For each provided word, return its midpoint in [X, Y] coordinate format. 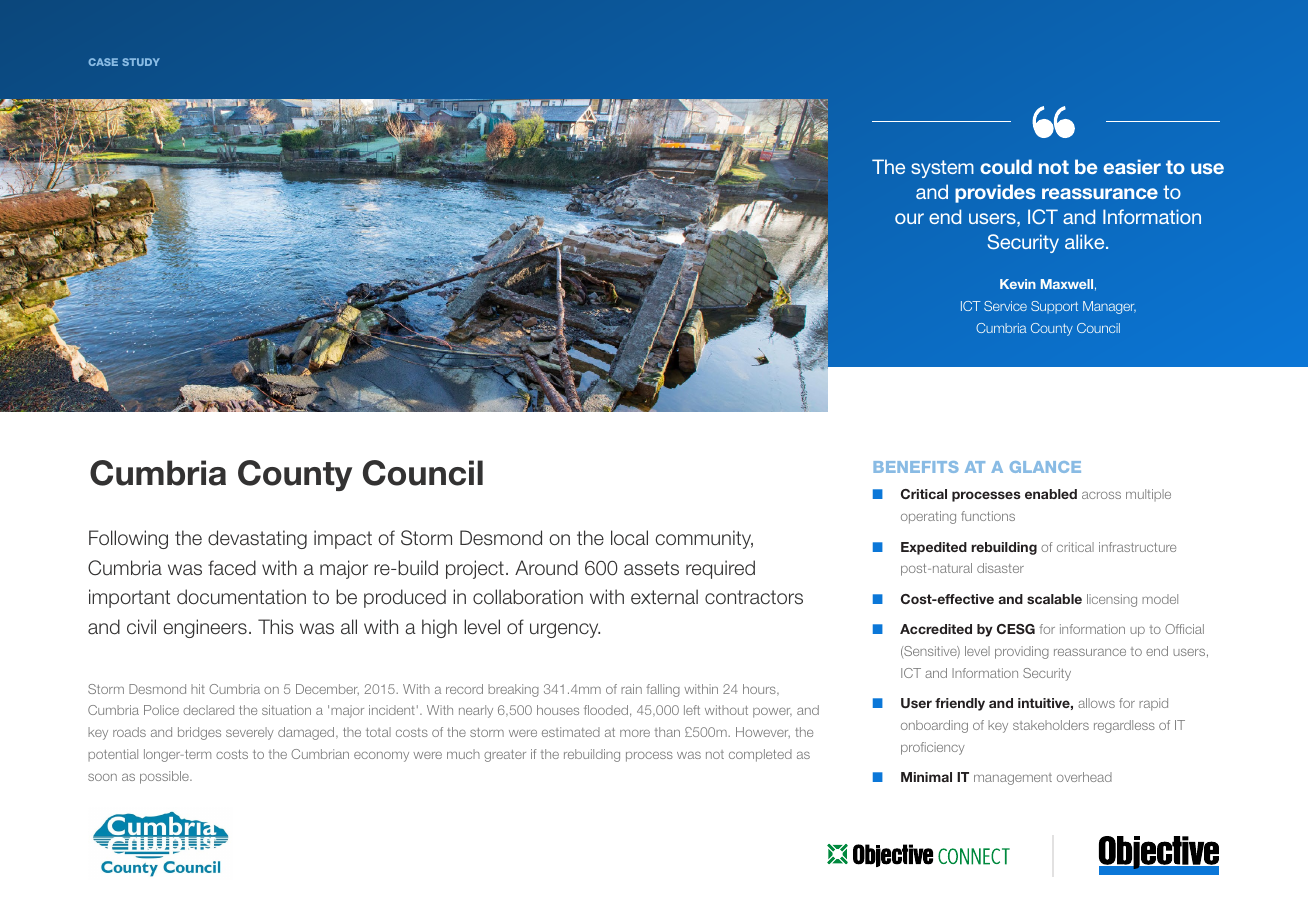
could [1006, 166]
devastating [257, 539]
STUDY [141, 62]
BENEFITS [916, 467]
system [942, 169]
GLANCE [1045, 467]
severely [250, 733]
